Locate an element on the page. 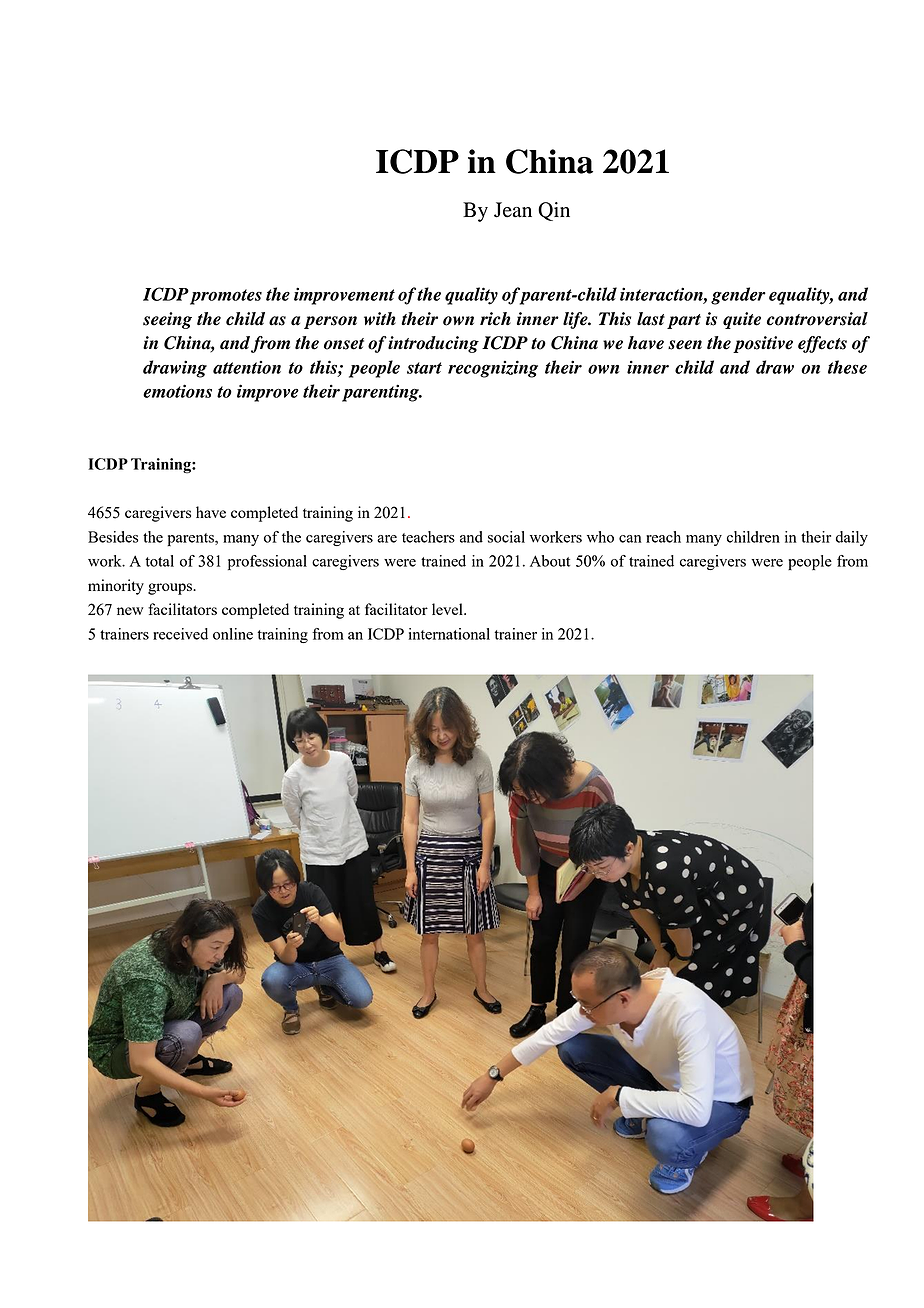 Image resolution: width=924 pixels, height=1308 pixels. quite is located at coordinates (742, 320).
